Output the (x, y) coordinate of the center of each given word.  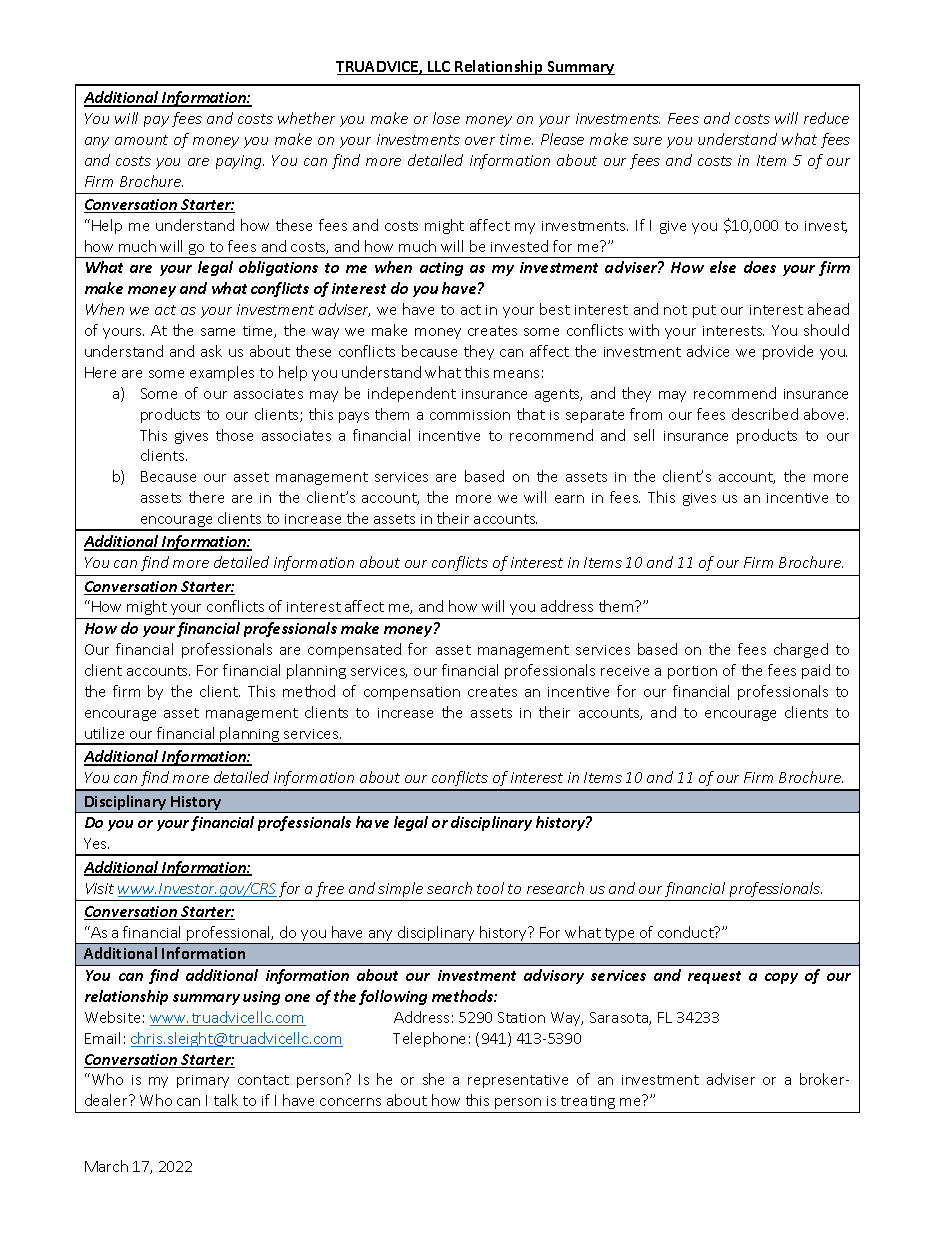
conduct (687, 932)
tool (490, 888)
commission (470, 415)
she (433, 1079)
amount (141, 140)
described (765, 414)
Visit (100, 888)
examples (222, 373)
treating (588, 1102)
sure (647, 141)
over (480, 141)
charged (801, 650)
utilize (104, 733)
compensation (412, 693)
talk (226, 1100)
